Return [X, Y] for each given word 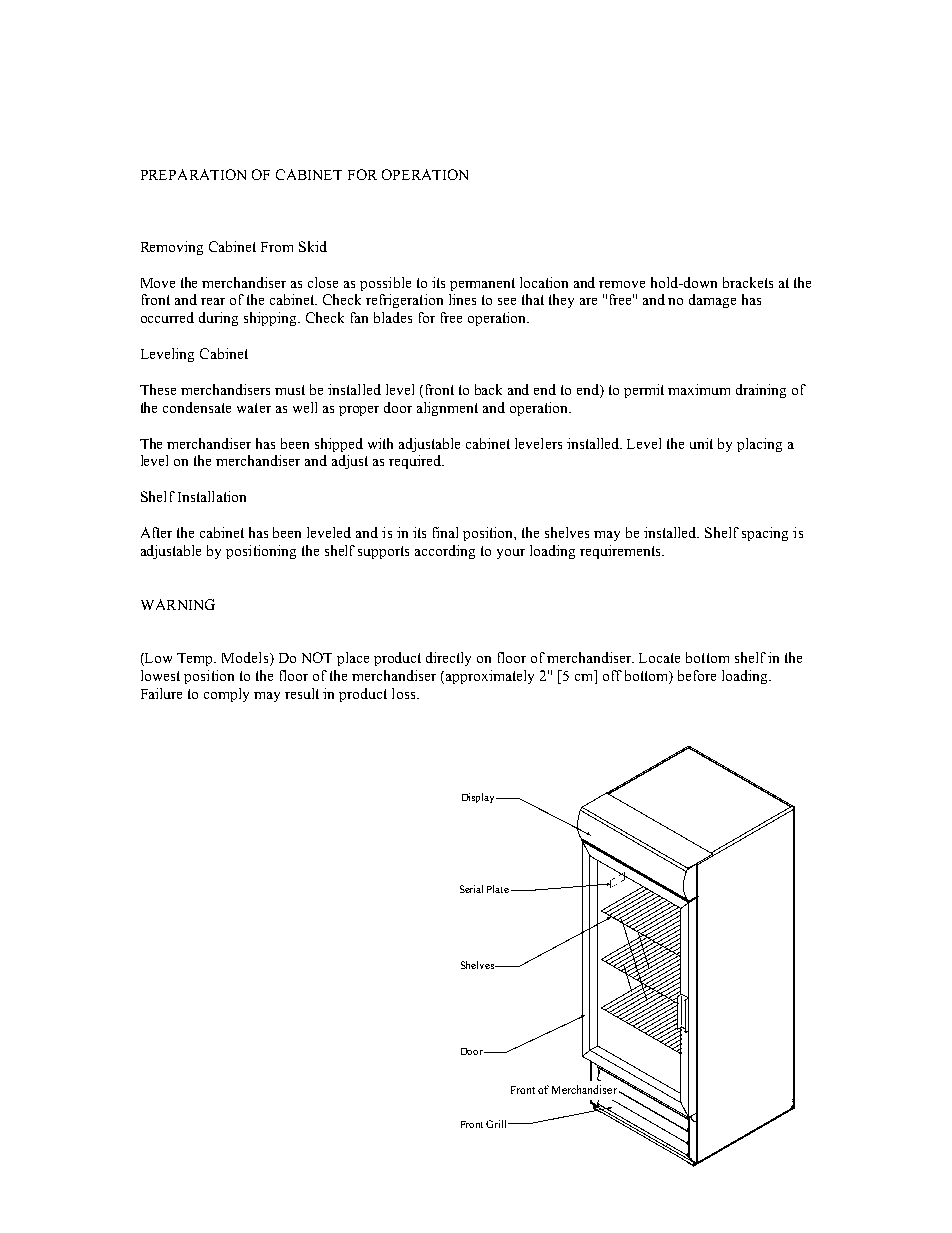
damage [712, 301]
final [445, 532]
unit [701, 443]
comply [226, 695]
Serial [471, 889]
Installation [212, 496]
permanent [482, 284]
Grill [497, 1124]
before [697, 675]
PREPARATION [193, 174]
